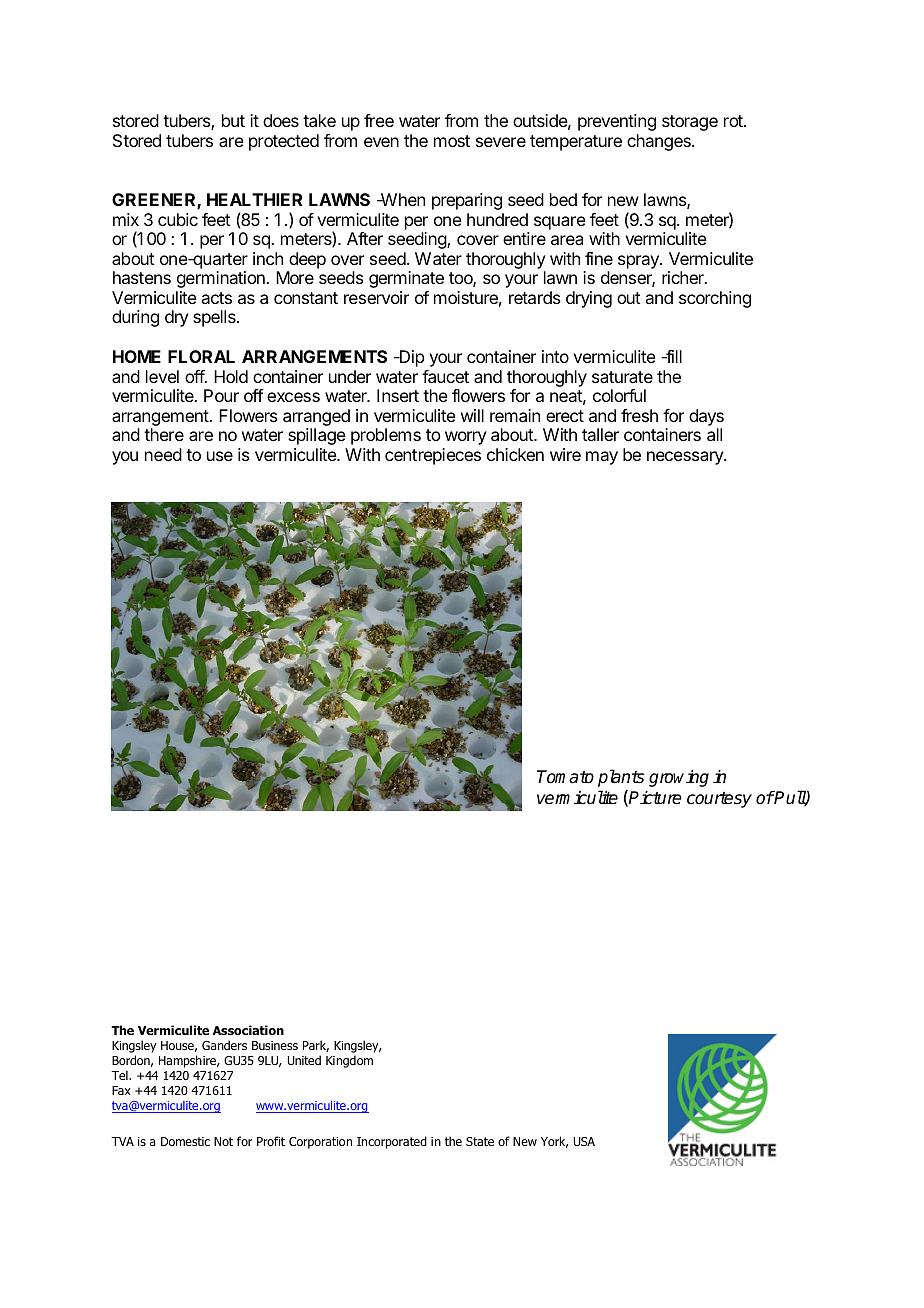 The height and width of the document is (1308, 924). I want to click on need, so click(163, 454).
